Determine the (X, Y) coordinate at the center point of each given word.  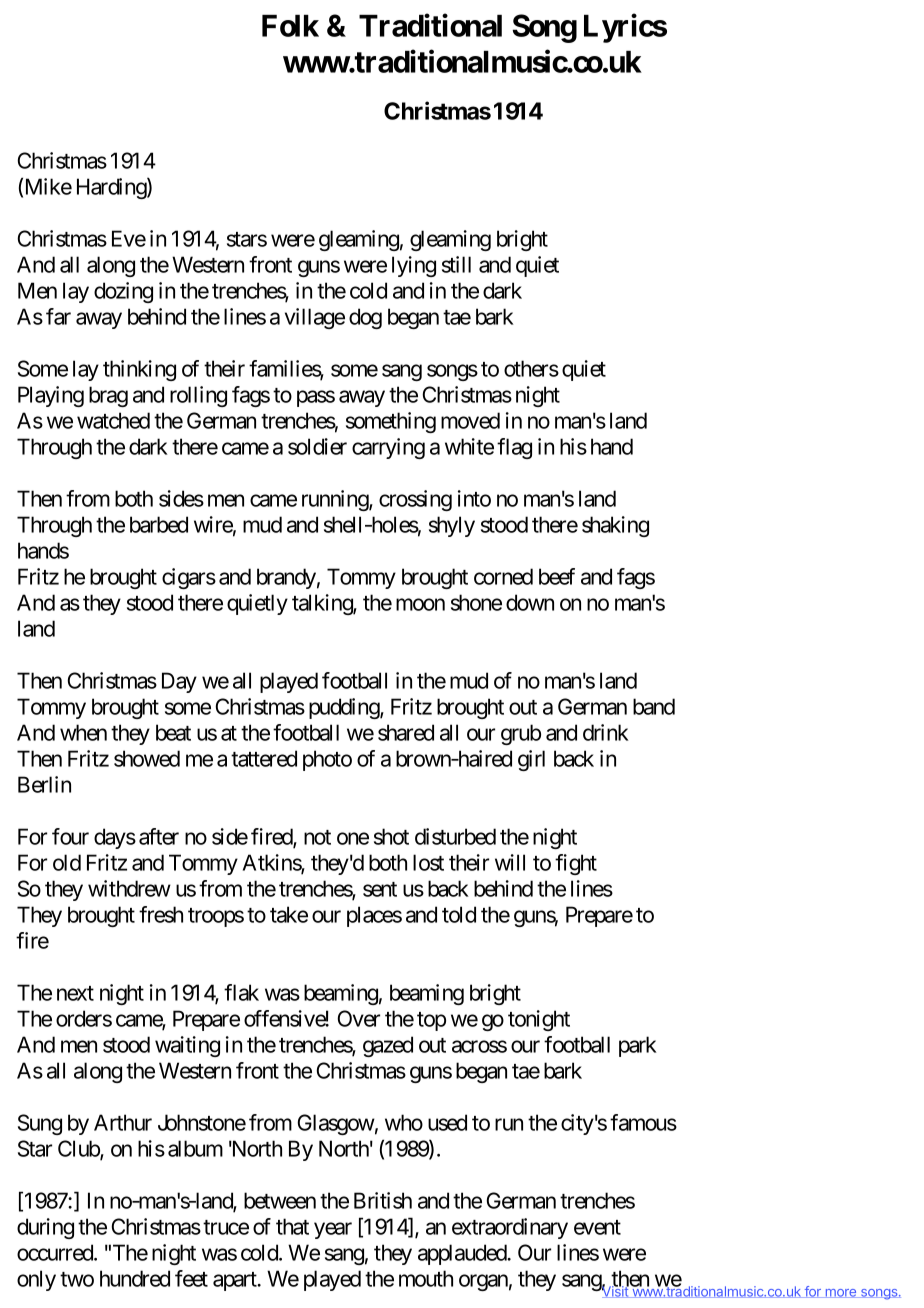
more (840, 1293)
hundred (135, 1278)
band (654, 706)
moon (420, 604)
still (456, 264)
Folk (290, 26)
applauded (463, 1254)
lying (414, 266)
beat (173, 732)
